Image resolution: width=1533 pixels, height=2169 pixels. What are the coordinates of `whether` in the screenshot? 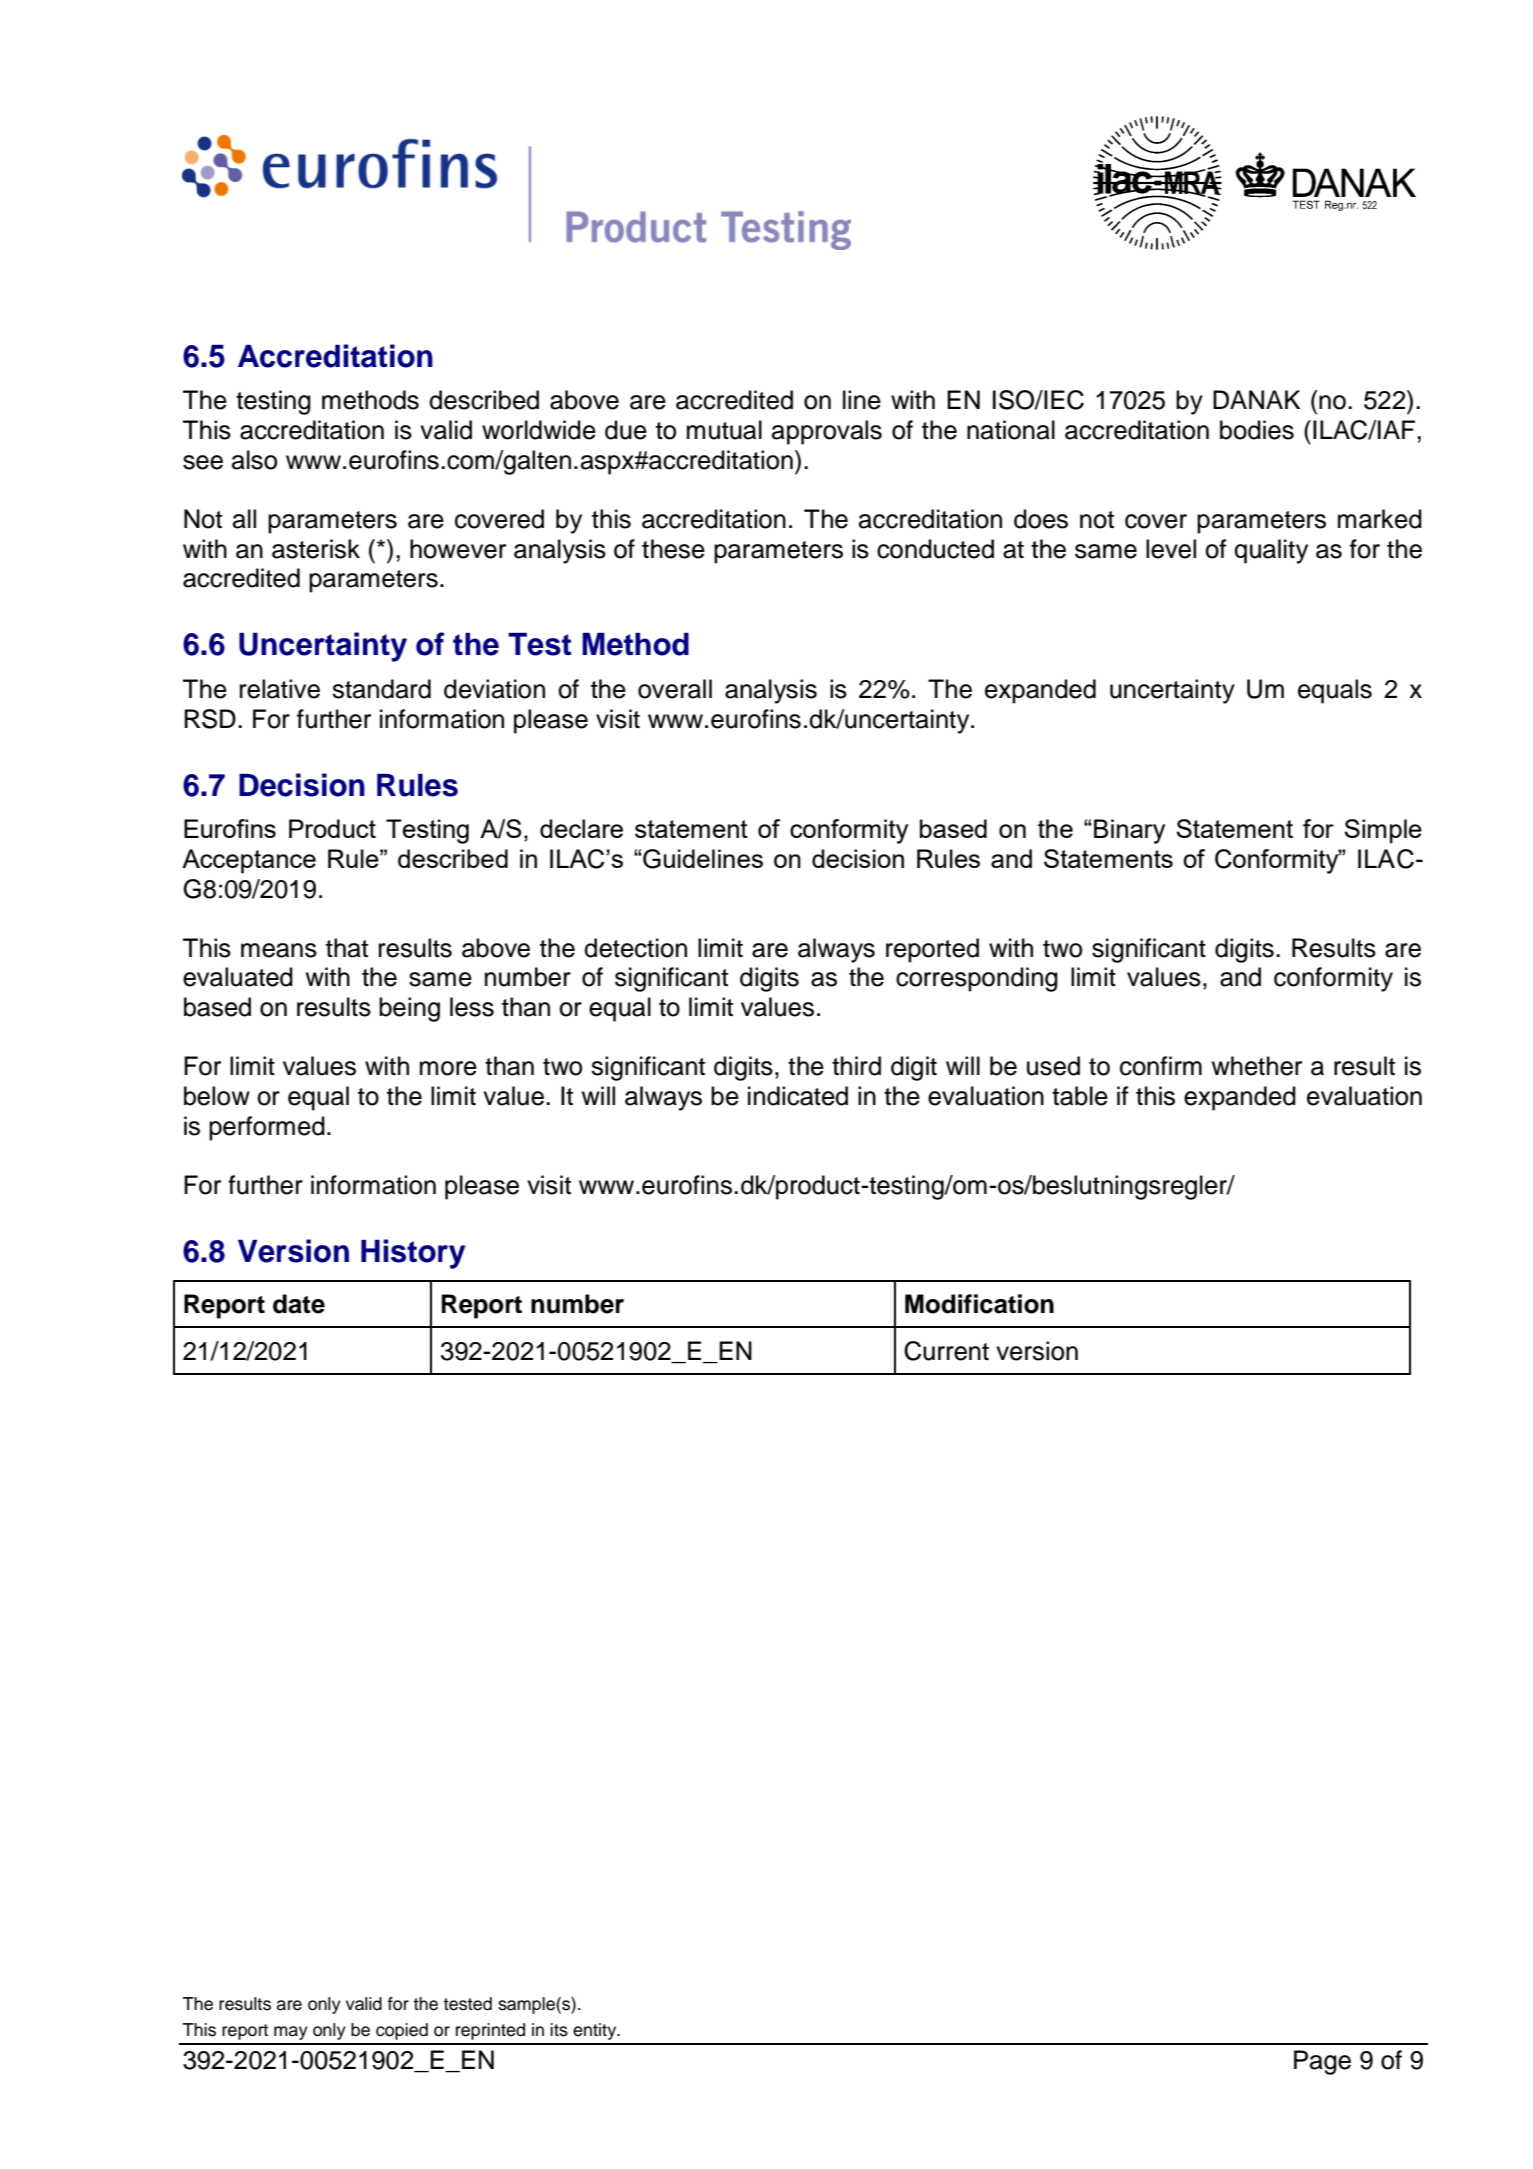 It's located at (1257, 1066).
